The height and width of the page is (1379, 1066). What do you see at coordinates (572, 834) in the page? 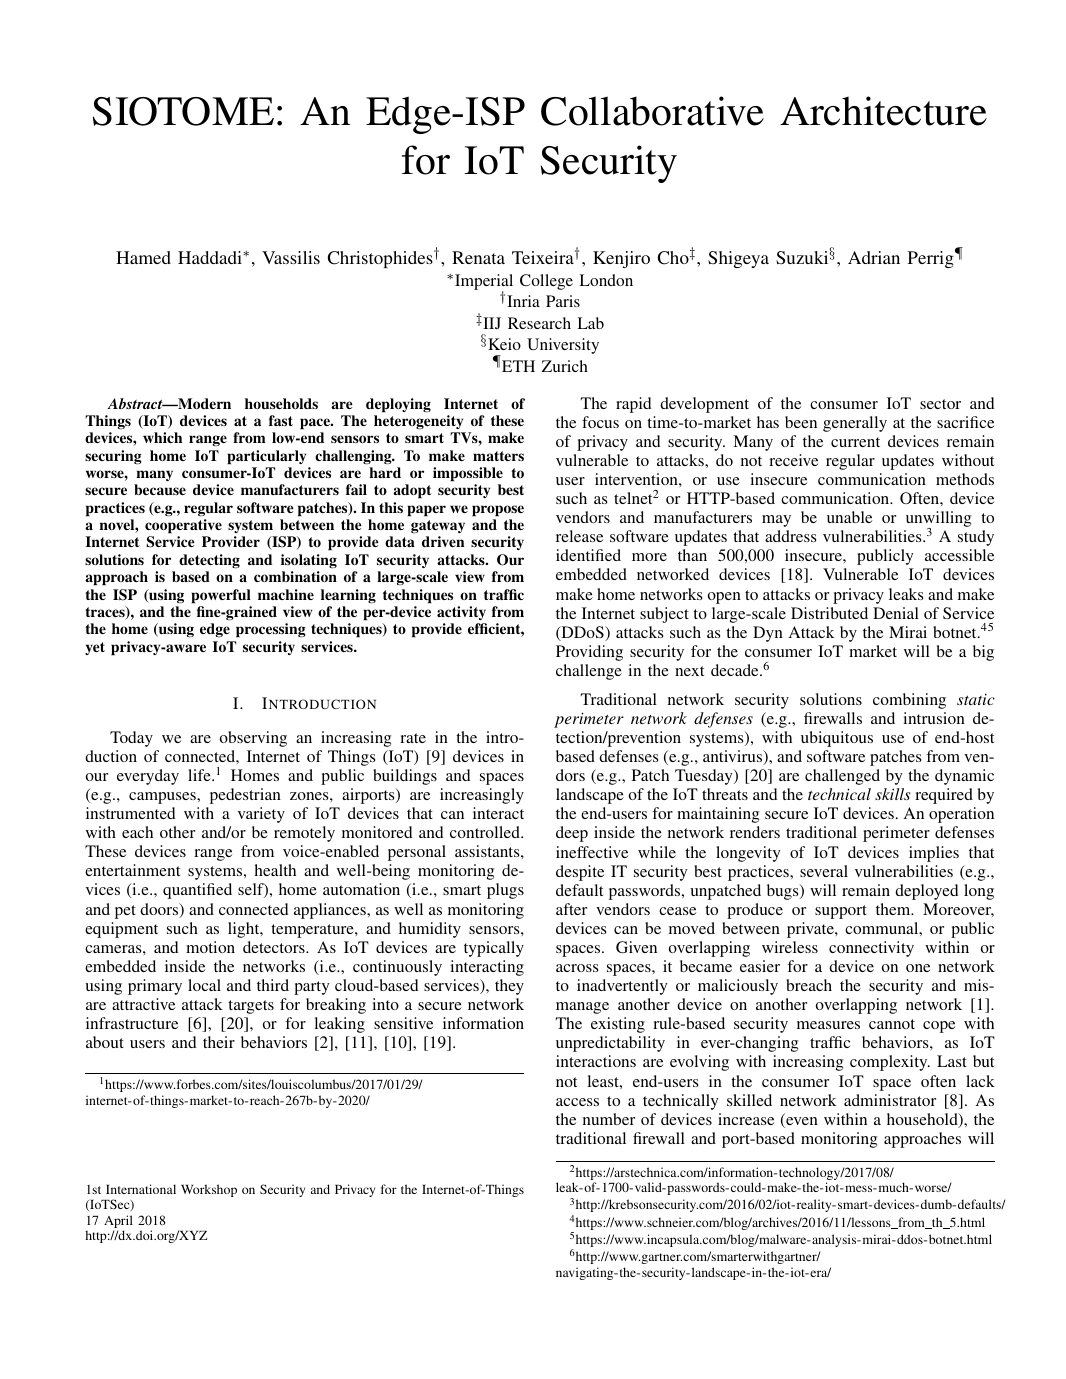
I see `deep` at bounding box center [572, 834].
